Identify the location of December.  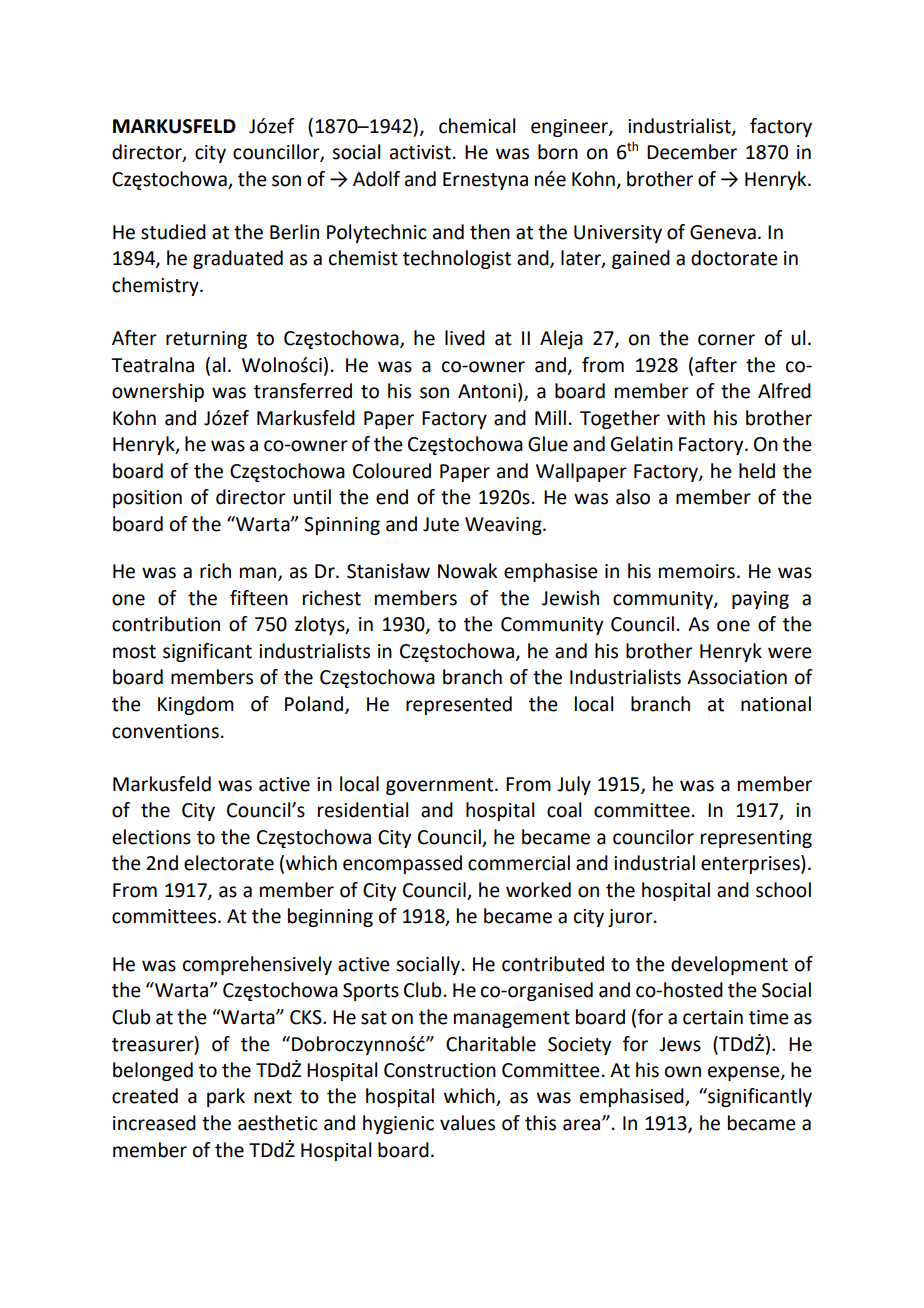
(692, 152).
